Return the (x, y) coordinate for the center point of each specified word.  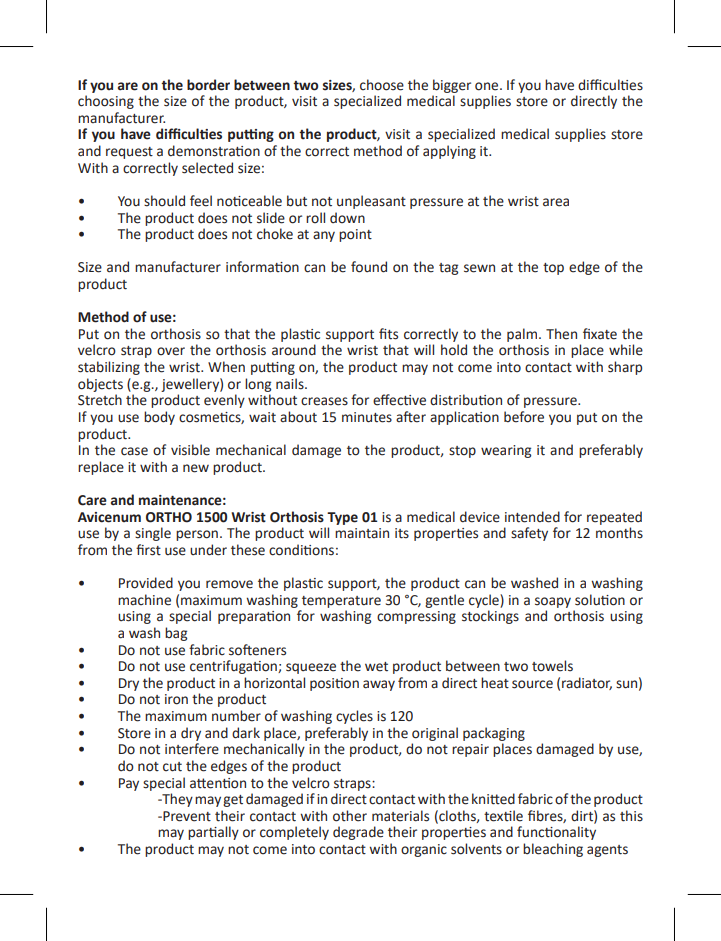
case (134, 451)
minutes (367, 417)
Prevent (186, 816)
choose (382, 85)
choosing (106, 102)
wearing (506, 451)
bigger (452, 86)
